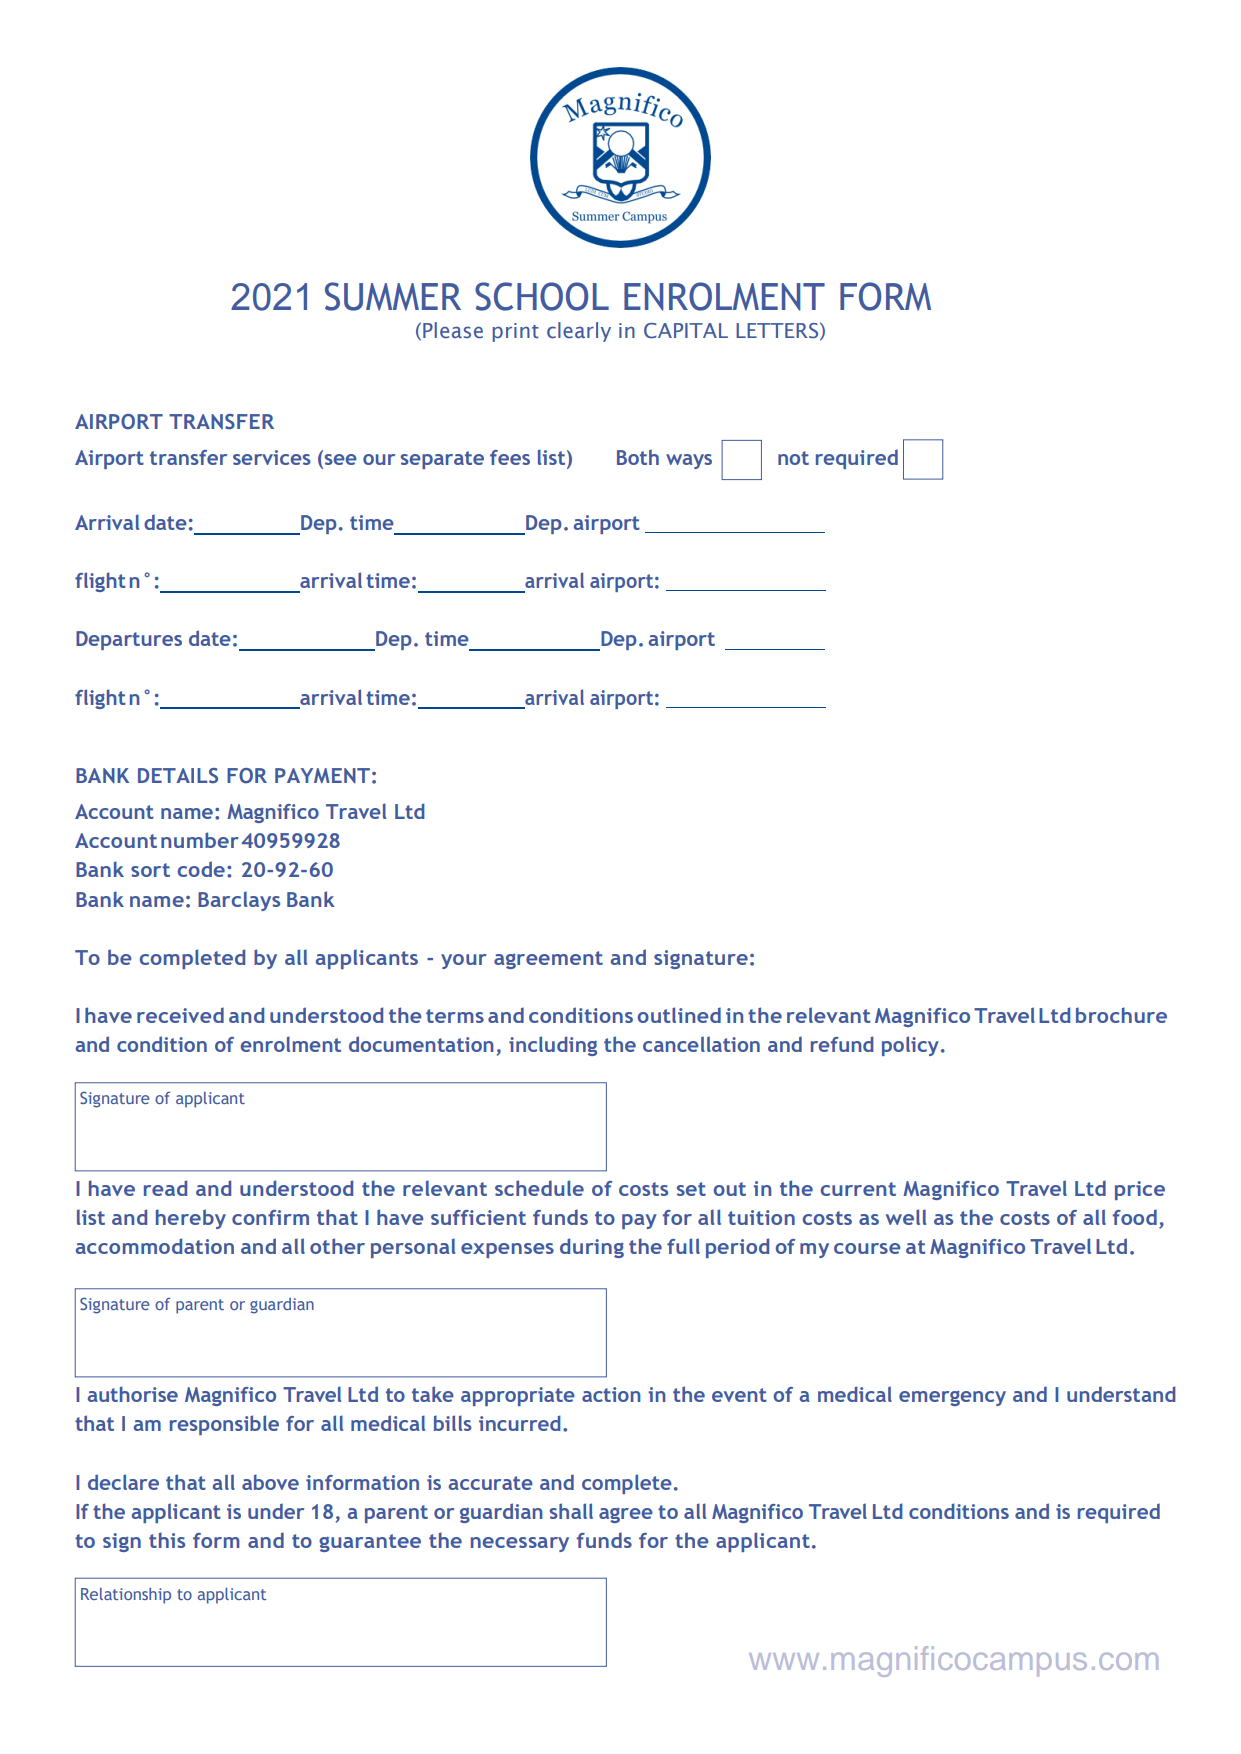 The height and width of the screenshot is (1754, 1241). I want to click on this, so click(167, 1540).
